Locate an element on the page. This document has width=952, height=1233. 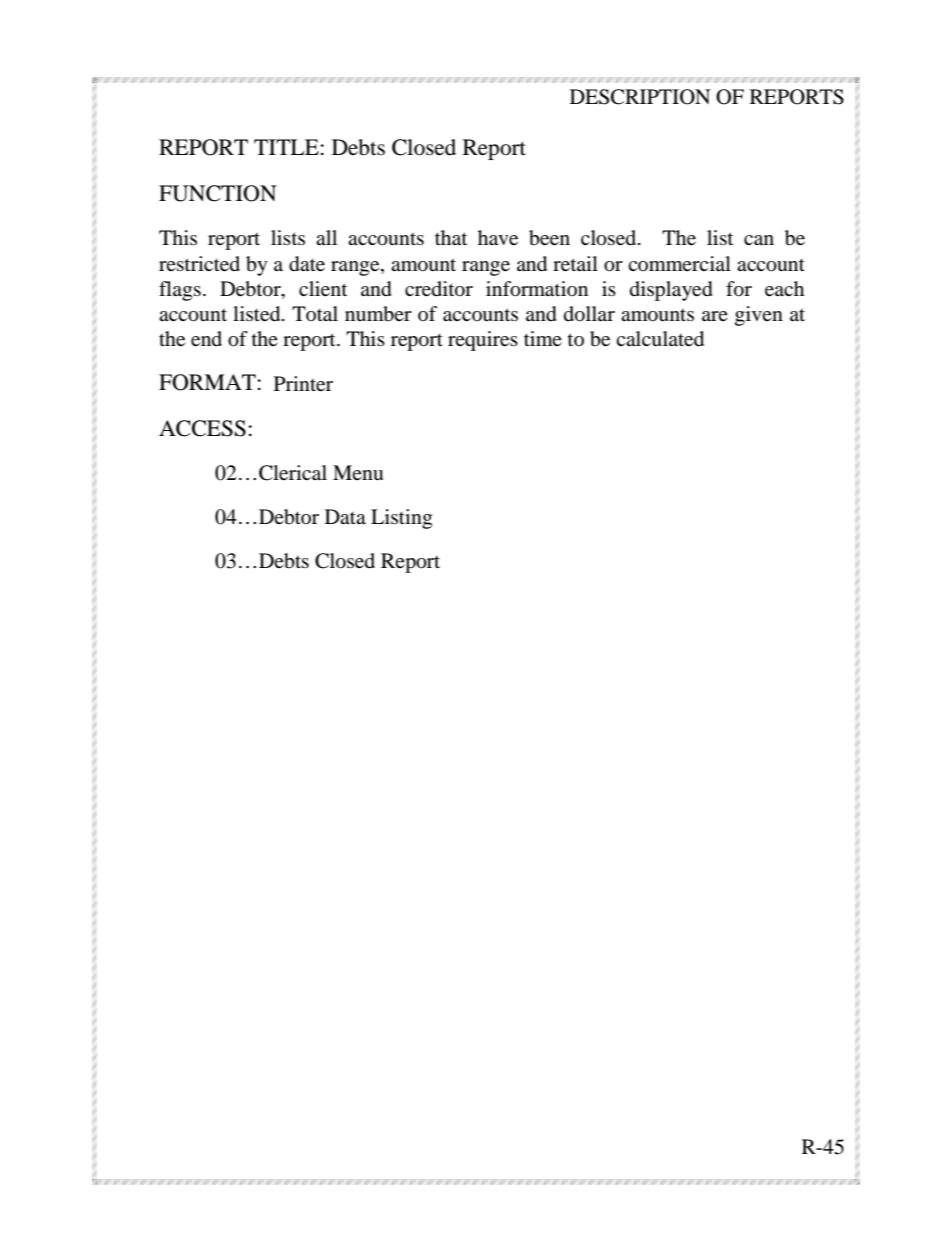
Printer is located at coordinates (303, 384).
